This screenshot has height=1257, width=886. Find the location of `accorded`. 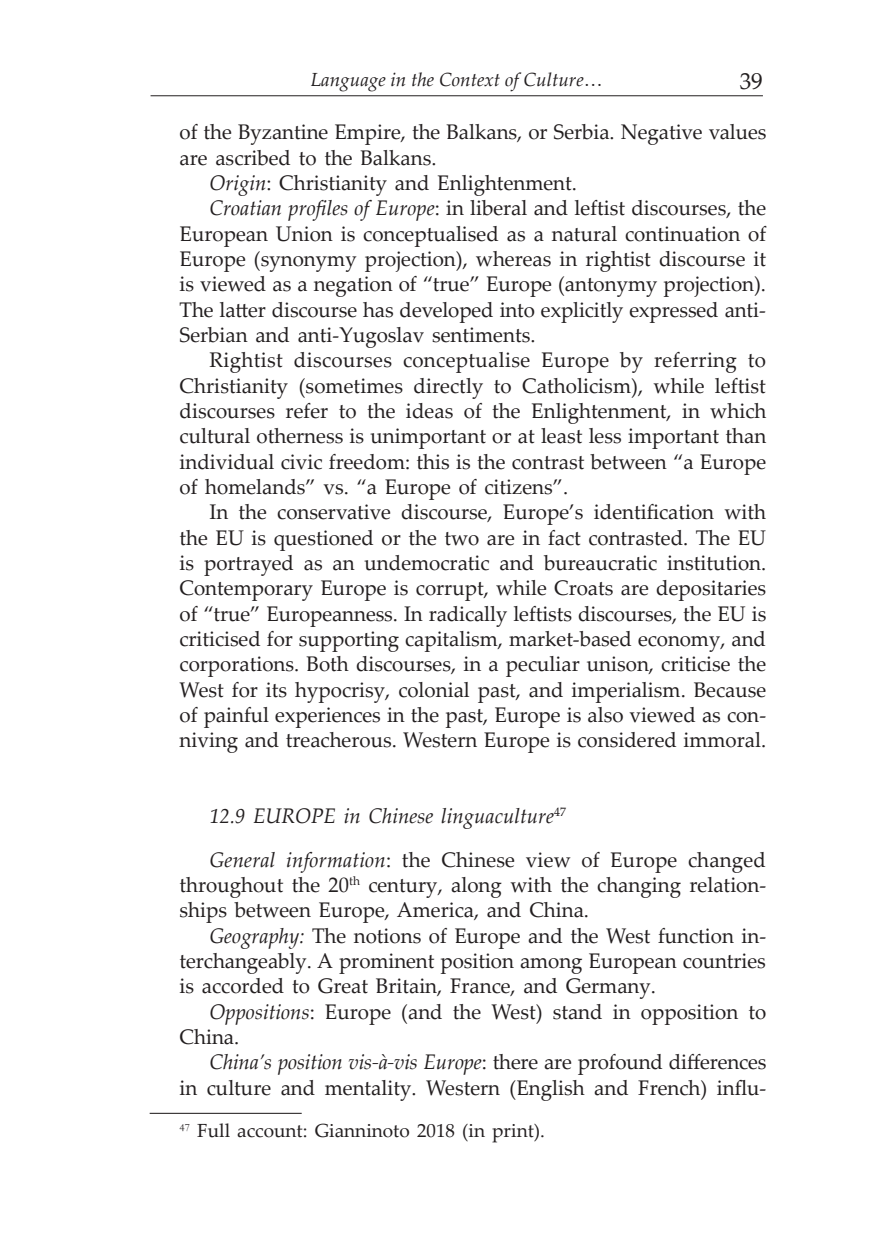

accorded is located at coordinates (243, 986).
